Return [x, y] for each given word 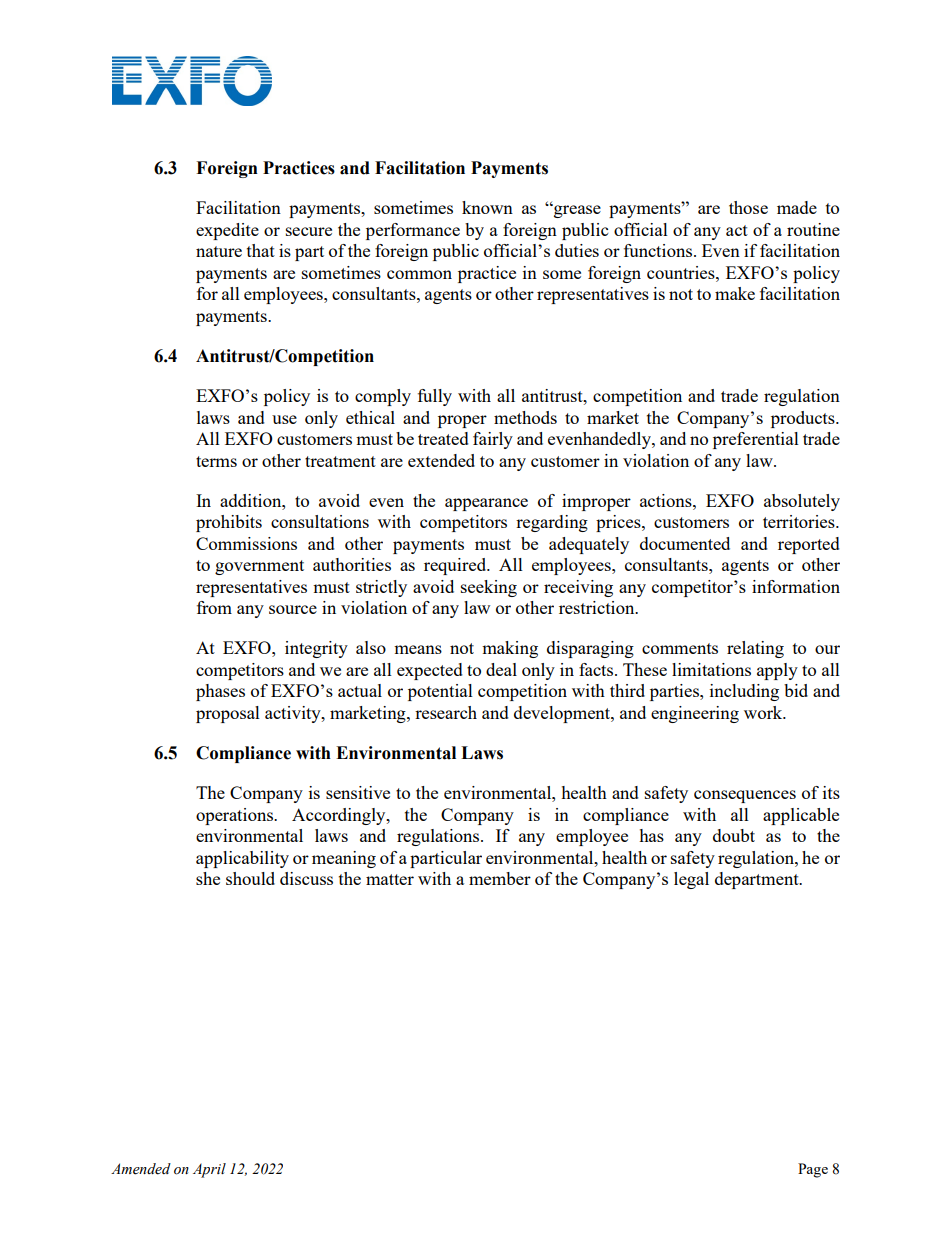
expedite [227, 231]
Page [813, 1170]
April [209, 1170]
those [748, 207]
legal [691, 880]
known [487, 207]
